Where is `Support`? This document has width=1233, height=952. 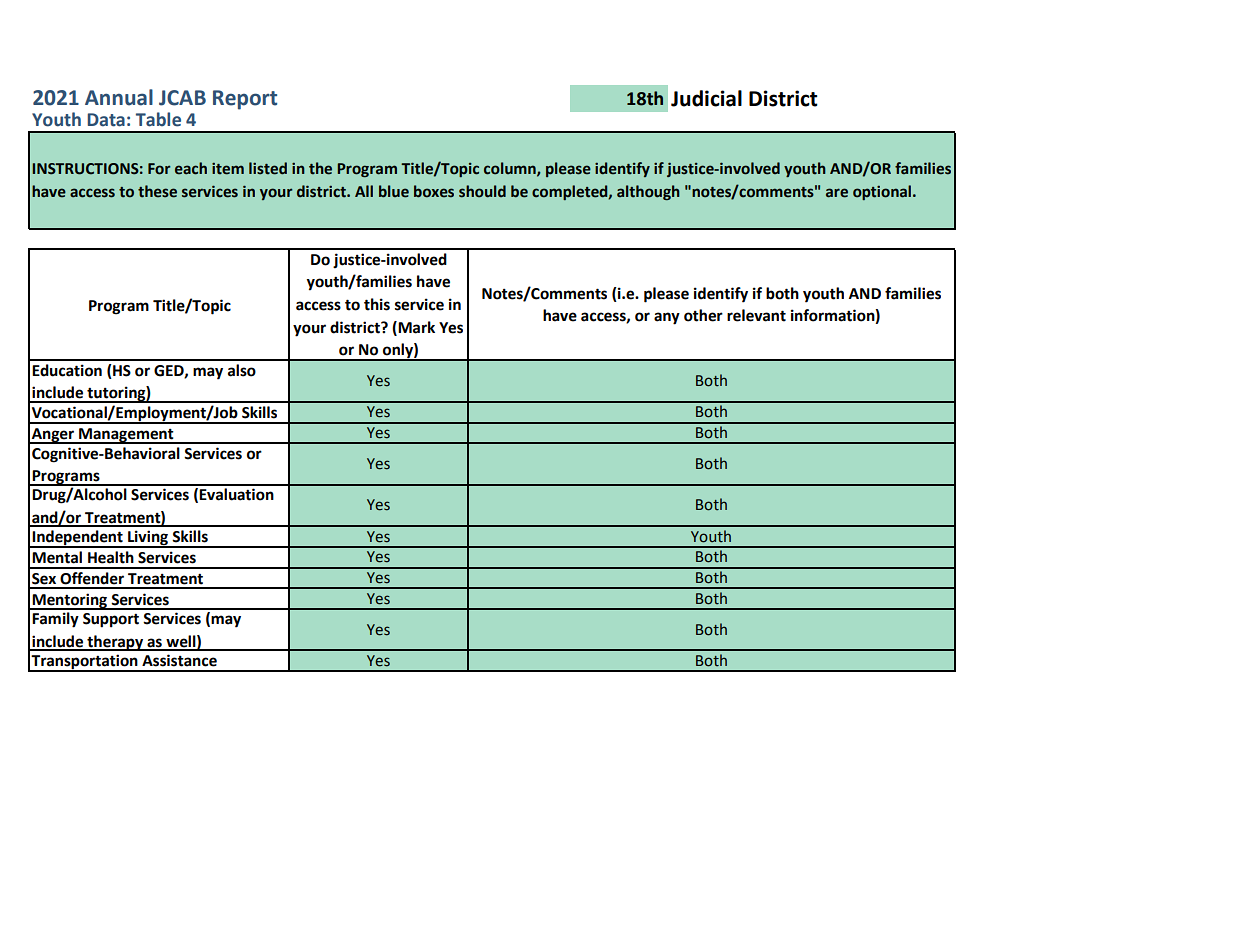 Support is located at coordinates (111, 620).
